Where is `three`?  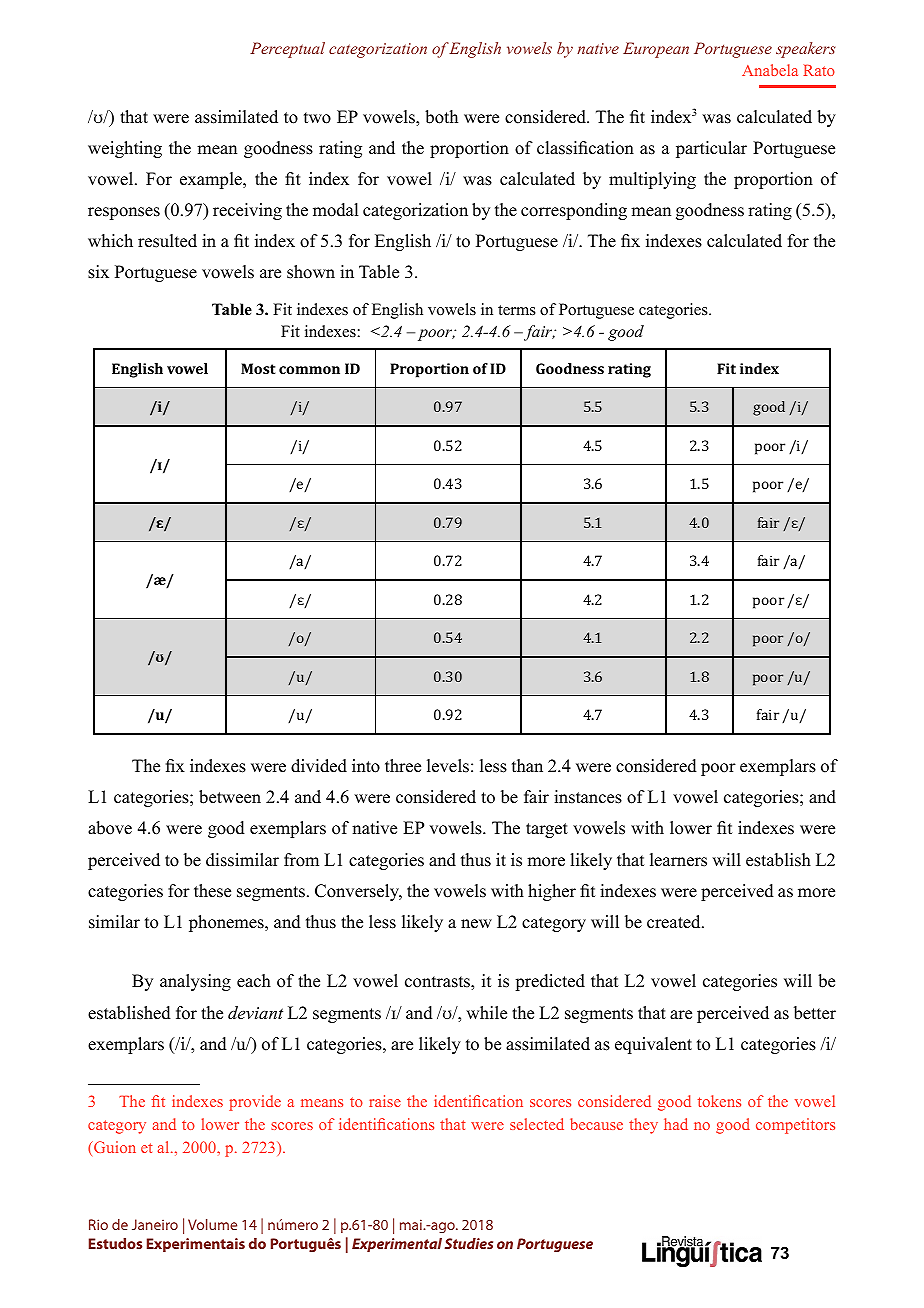 three is located at coordinates (403, 766).
